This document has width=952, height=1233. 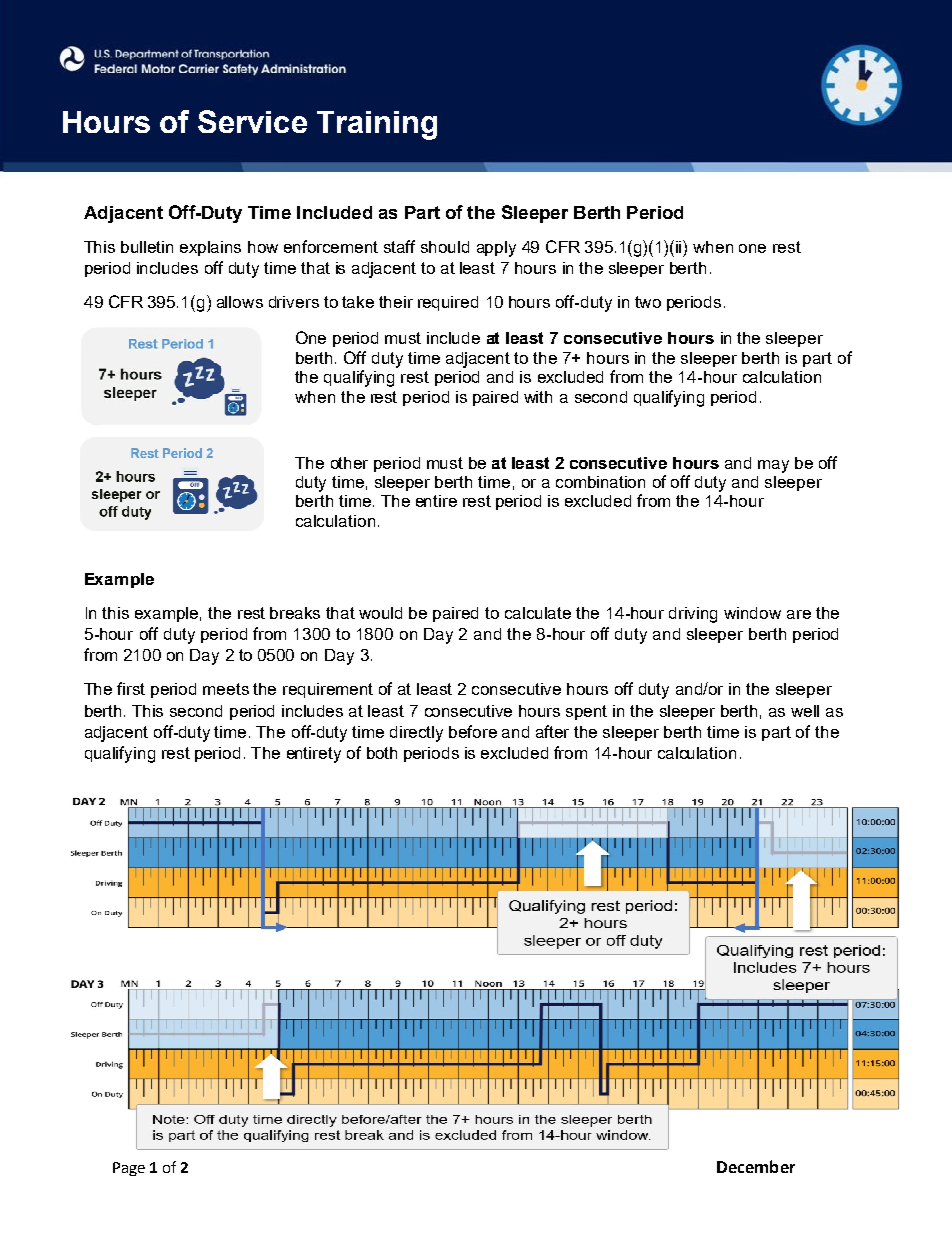 What do you see at coordinates (538, 613) in the document?
I see `calculate` at bounding box center [538, 613].
